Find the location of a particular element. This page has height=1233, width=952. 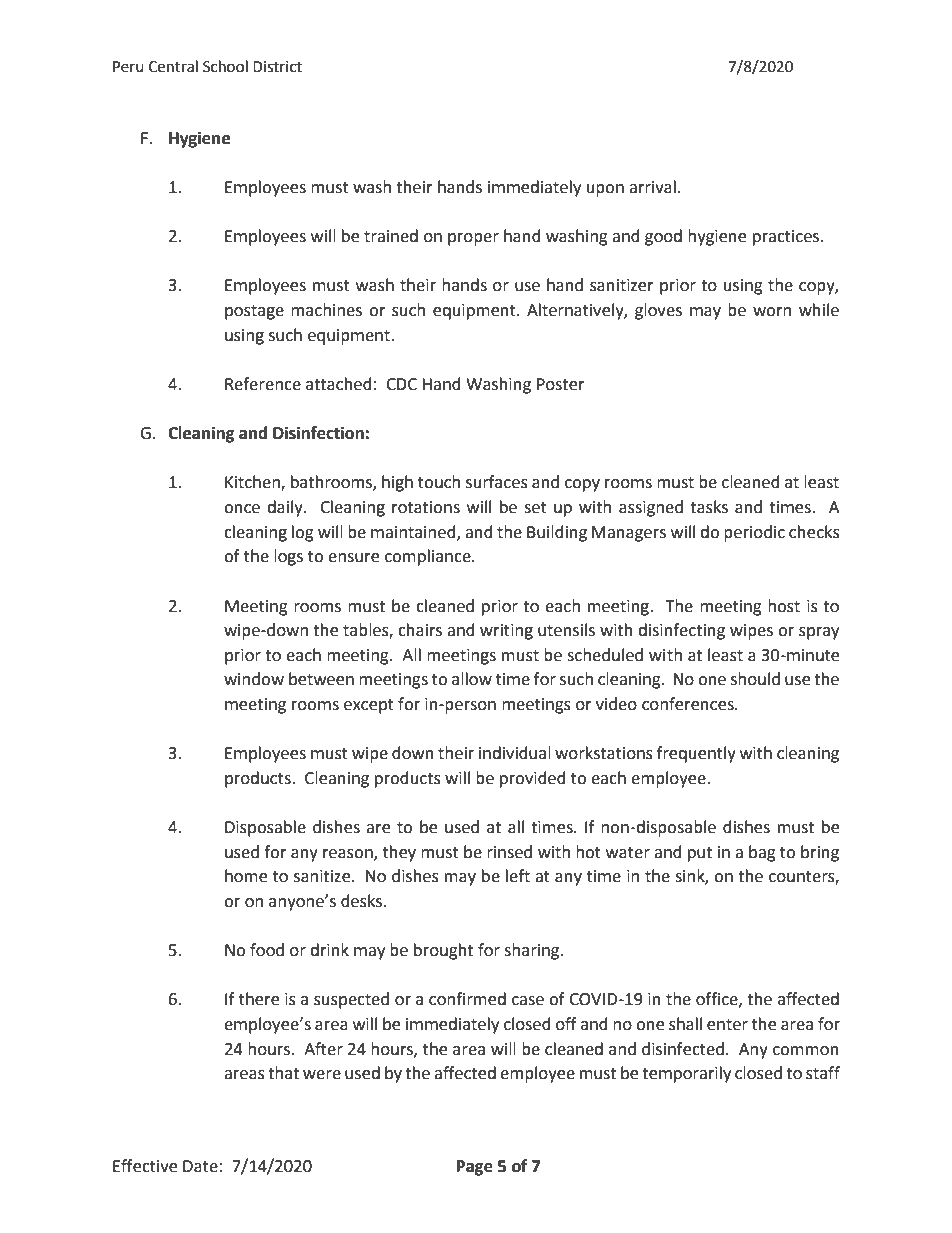

writing is located at coordinates (506, 632).
